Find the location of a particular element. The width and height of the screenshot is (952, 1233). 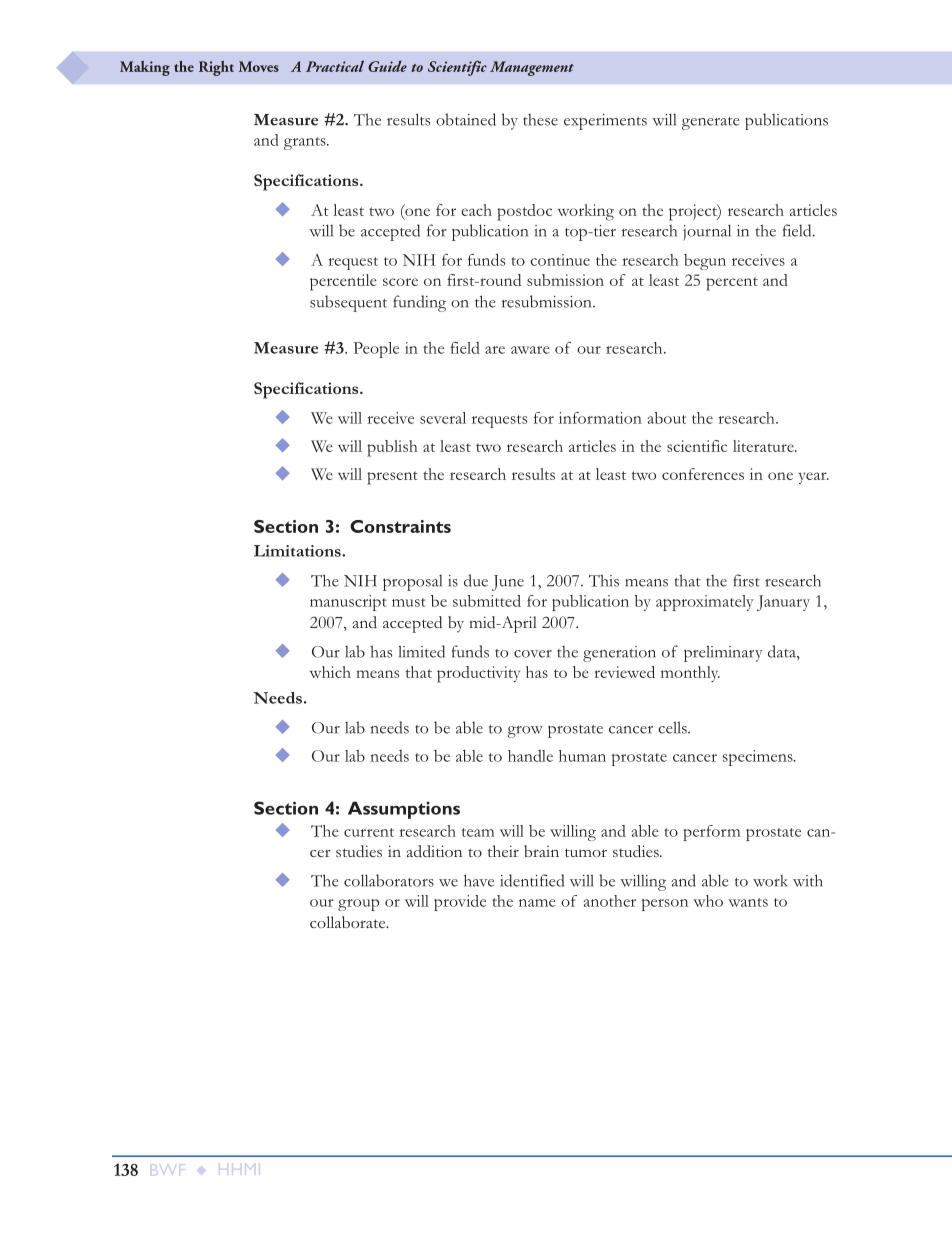

conferences is located at coordinates (703, 474).
